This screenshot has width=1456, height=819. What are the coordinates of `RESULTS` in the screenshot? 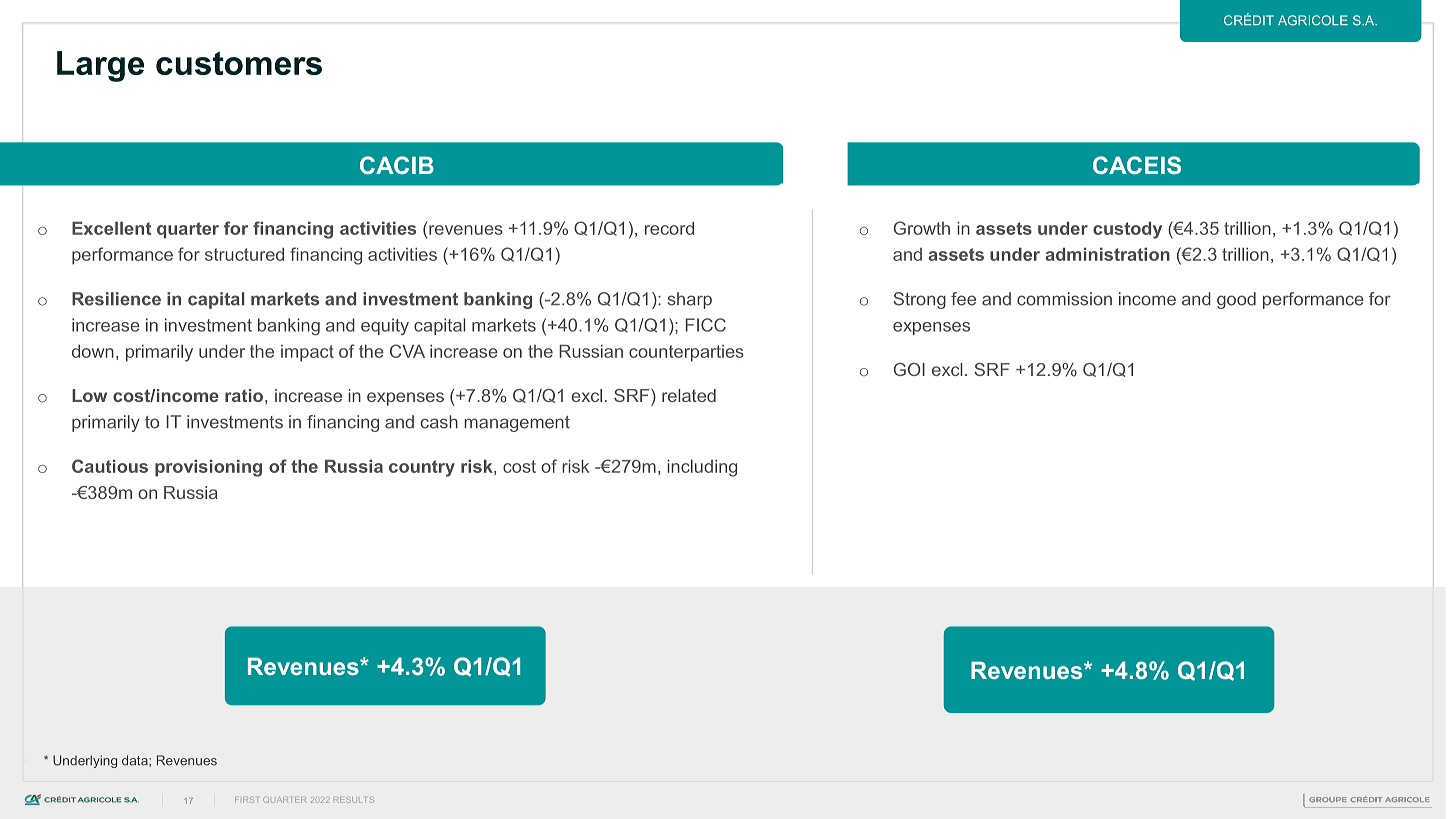 It's located at (354, 800).
